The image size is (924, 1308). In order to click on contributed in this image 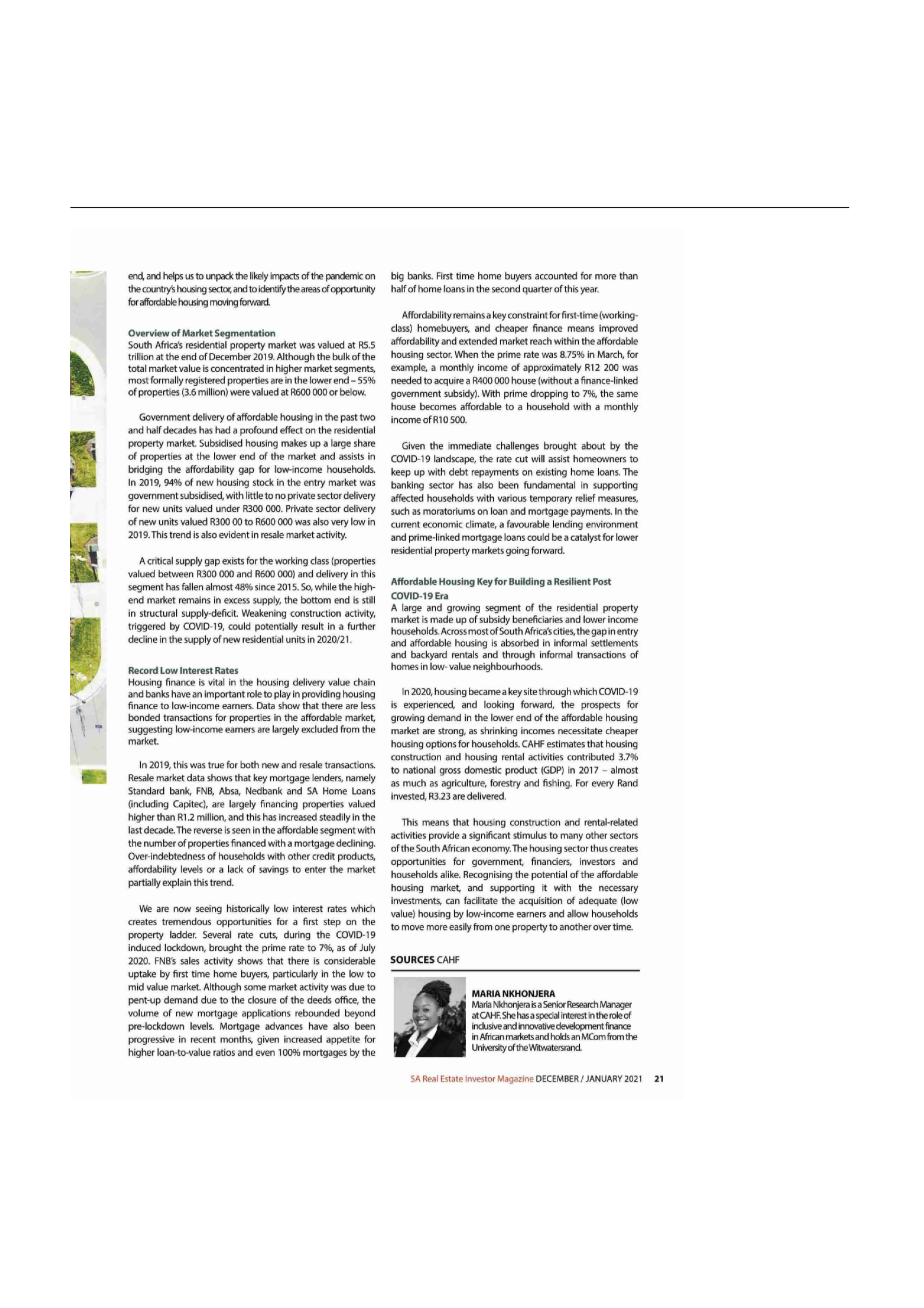, I will do `click(590, 757)`.
